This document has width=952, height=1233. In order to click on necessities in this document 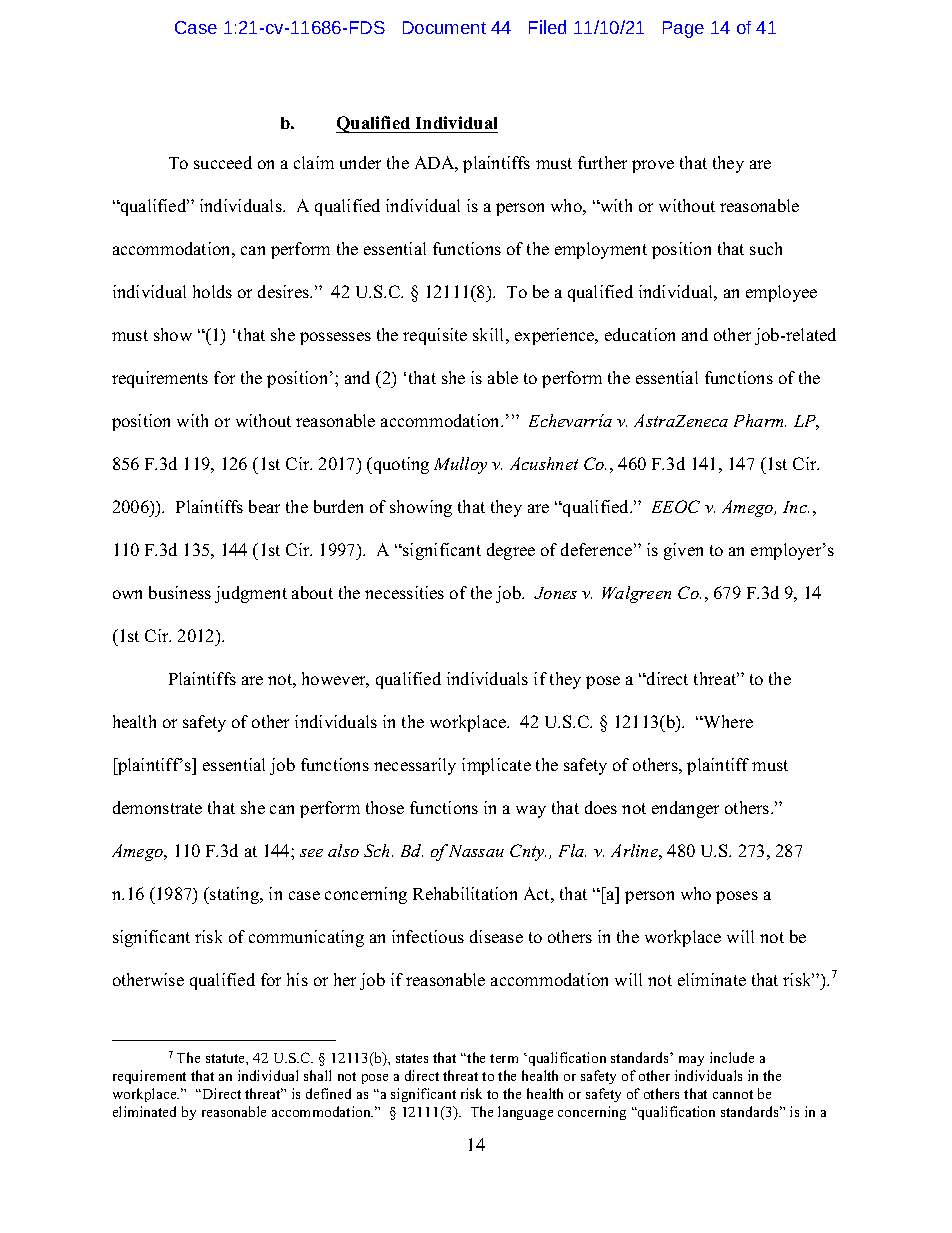, I will do `click(404, 592)`.
